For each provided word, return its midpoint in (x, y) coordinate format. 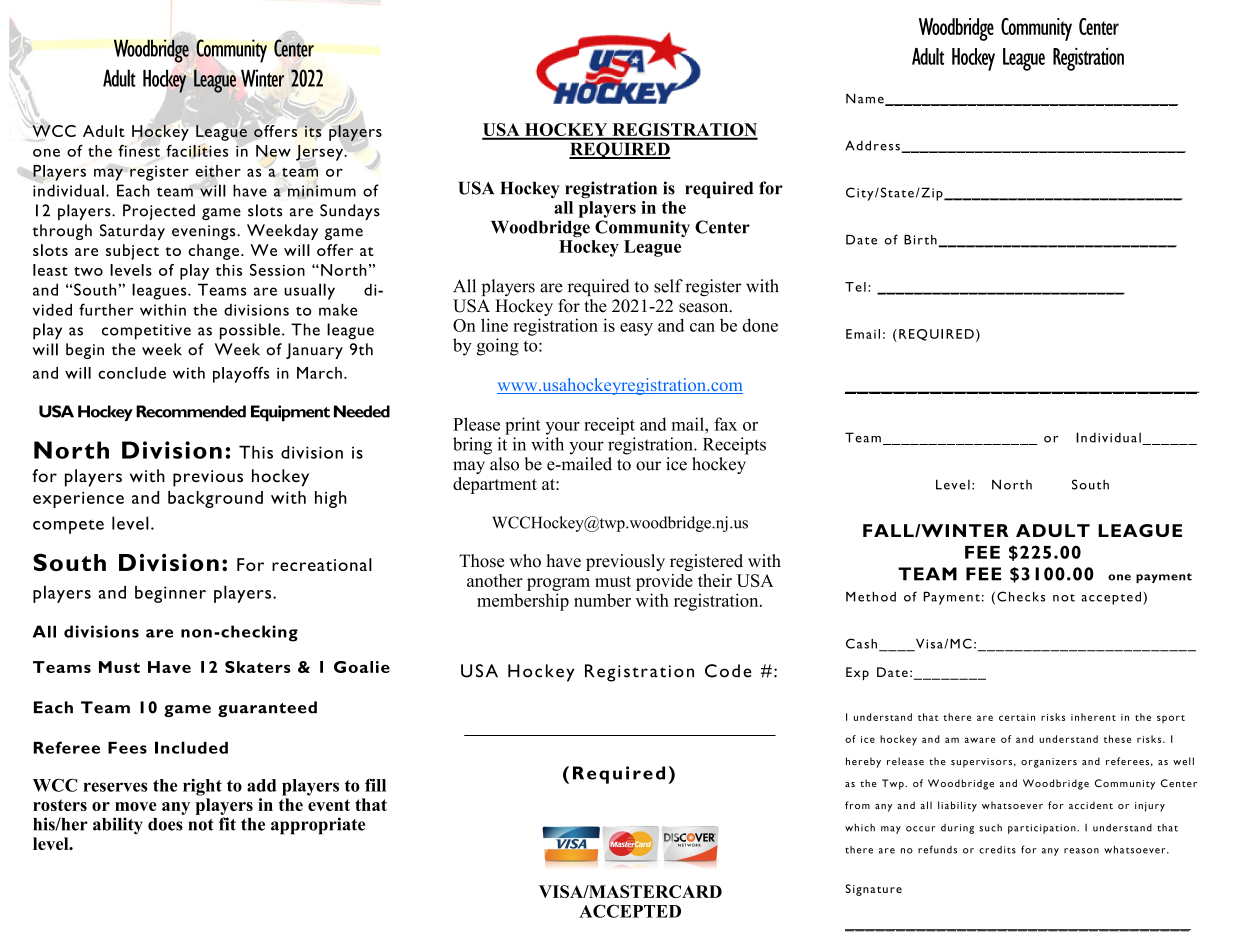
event (329, 805)
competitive (146, 332)
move (136, 806)
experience (78, 500)
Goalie (362, 667)
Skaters (258, 667)
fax (725, 424)
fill (375, 785)
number (602, 600)
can (702, 327)
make (338, 310)
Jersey (321, 153)
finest (139, 150)
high (331, 499)
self (668, 286)
